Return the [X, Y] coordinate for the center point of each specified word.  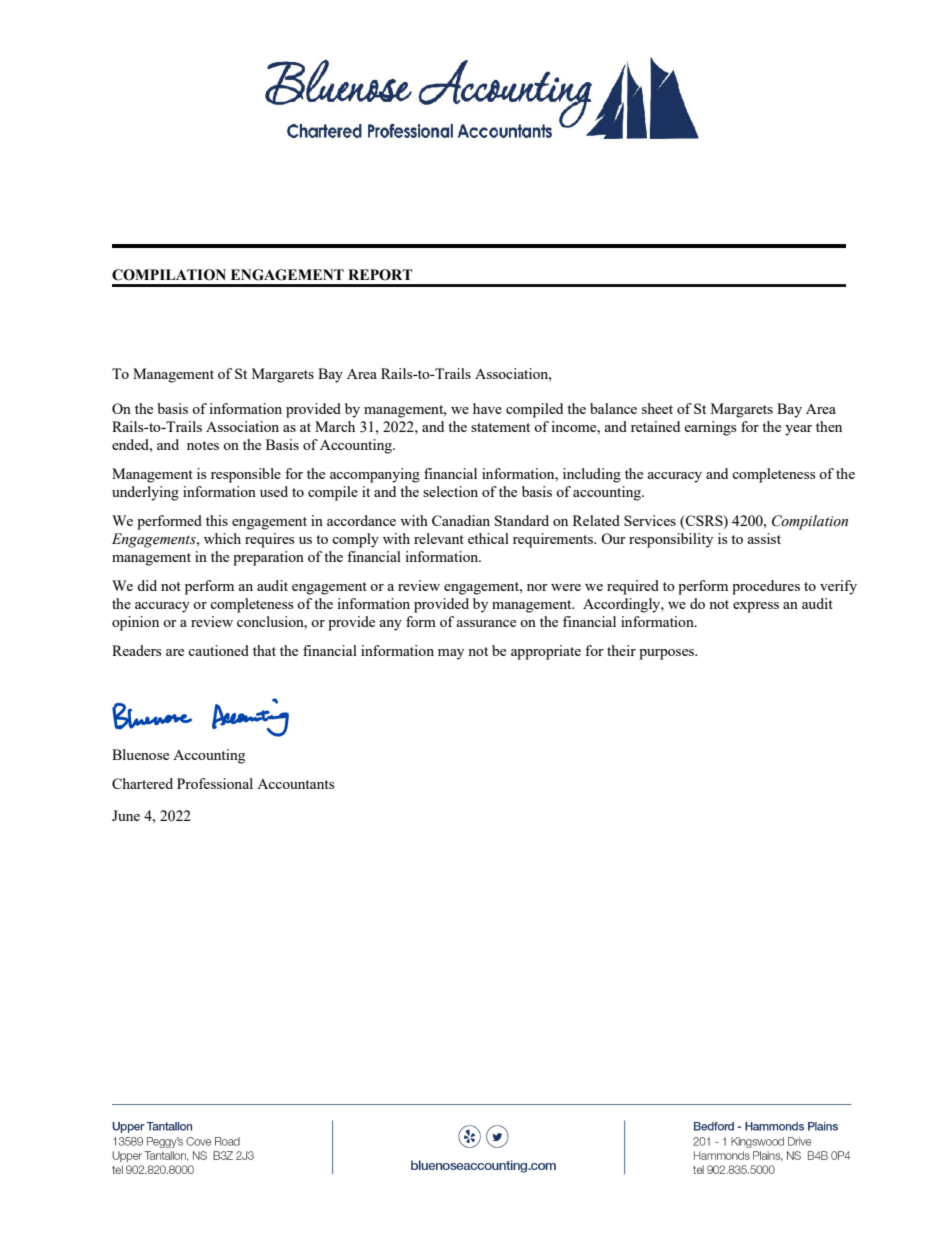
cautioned [218, 650]
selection [450, 491]
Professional [215, 783]
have [487, 408]
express [756, 607]
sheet [657, 408]
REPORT [380, 275]
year [798, 430]
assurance [486, 623]
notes [203, 445]
